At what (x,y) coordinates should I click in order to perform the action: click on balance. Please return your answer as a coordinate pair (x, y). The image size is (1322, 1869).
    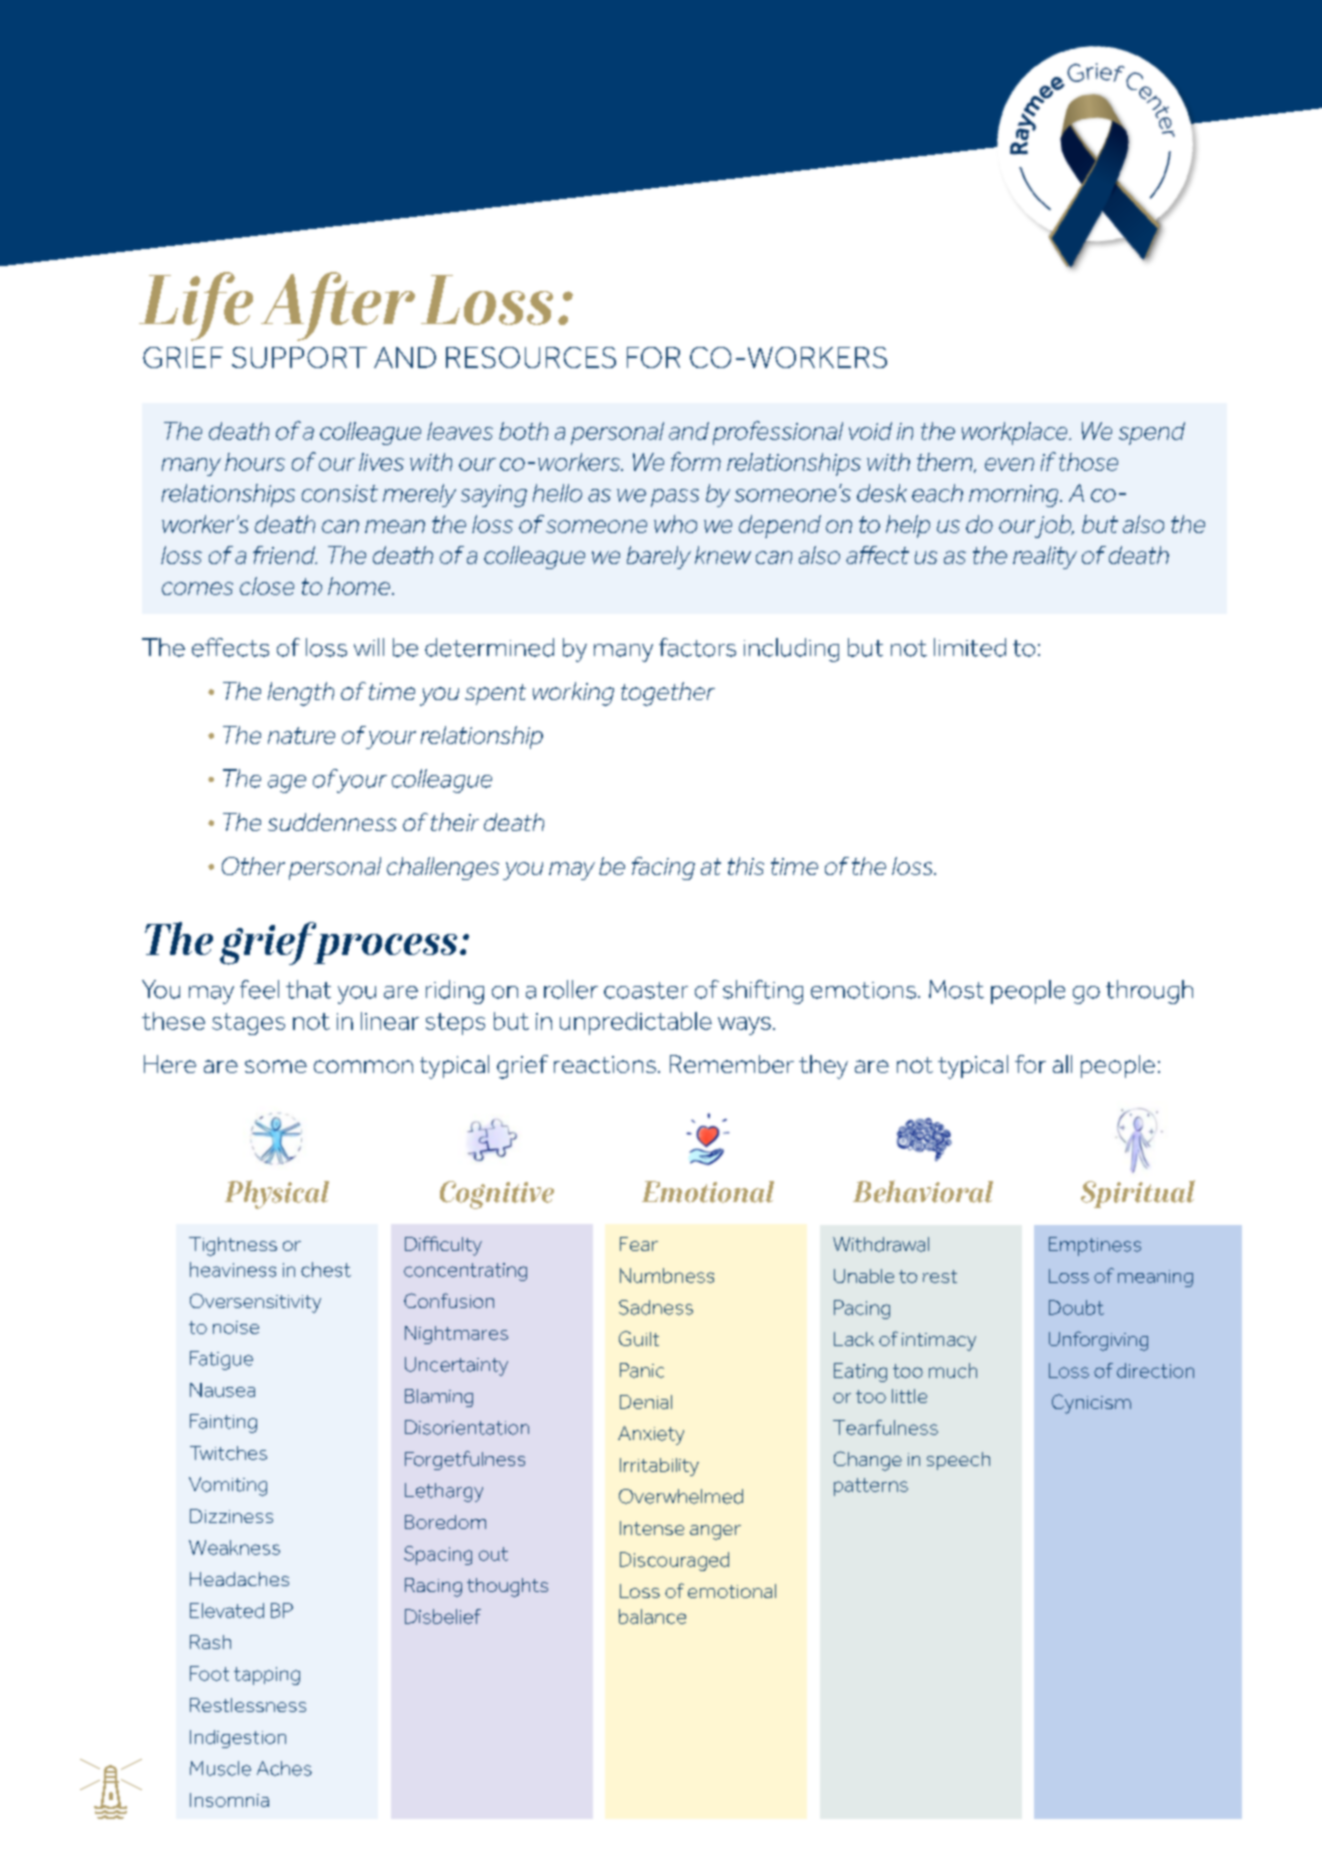
    Looking at the image, I should click on (652, 1616).
